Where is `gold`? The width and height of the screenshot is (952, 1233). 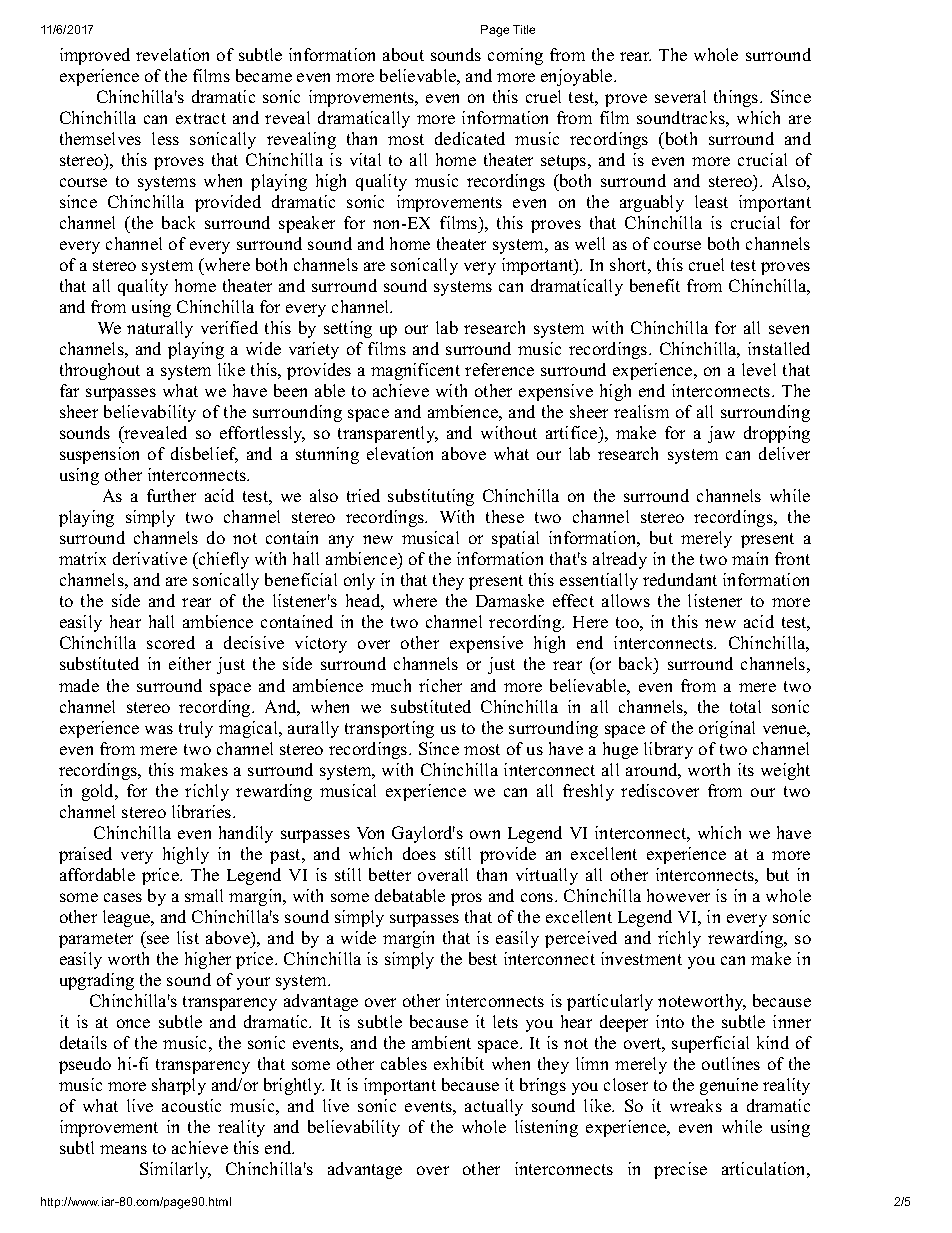 gold is located at coordinates (99, 792).
